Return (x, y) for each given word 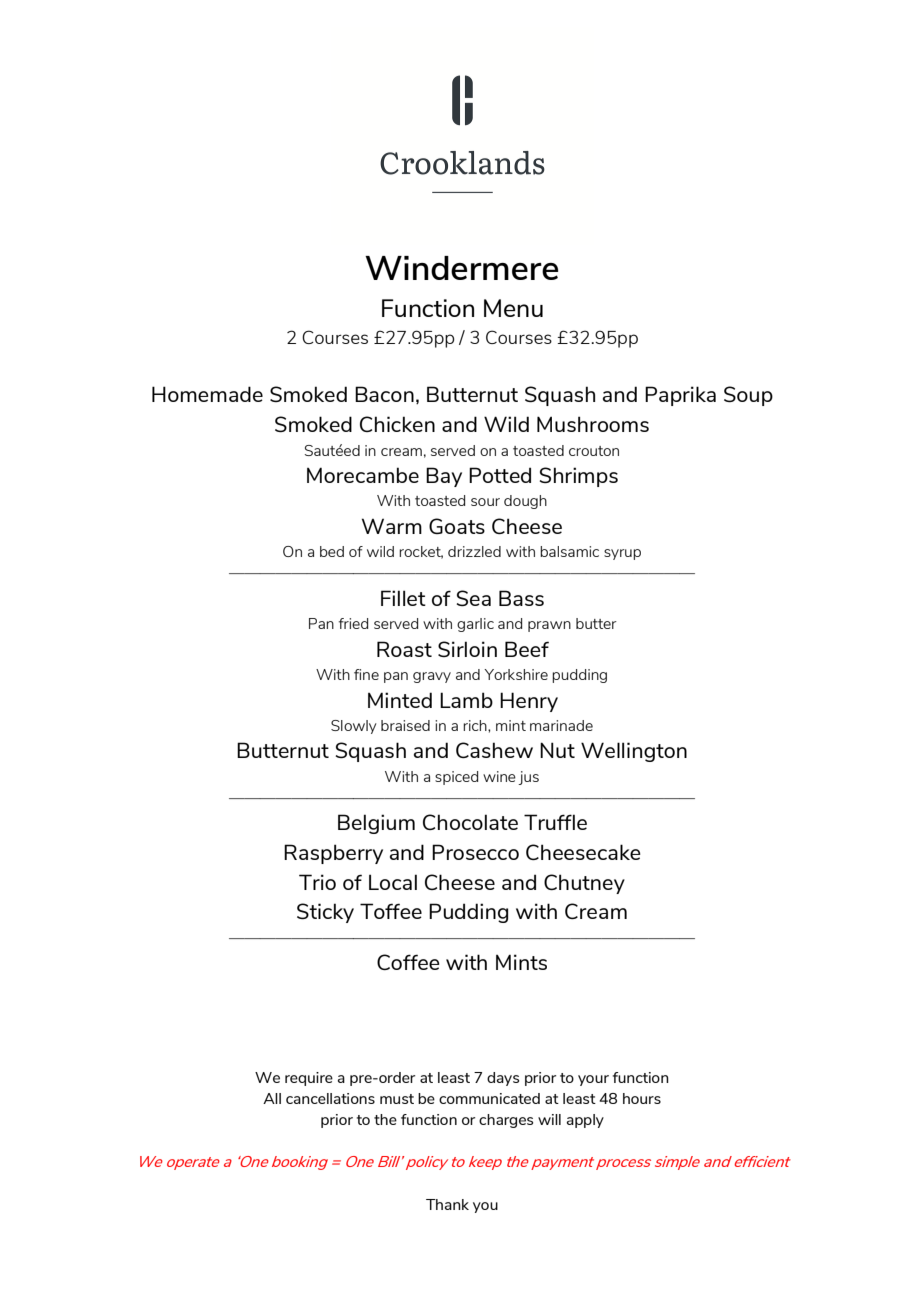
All (272, 1098)
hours (642, 1098)
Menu (513, 308)
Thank (447, 1204)
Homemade (207, 394)
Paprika (680, 396)
